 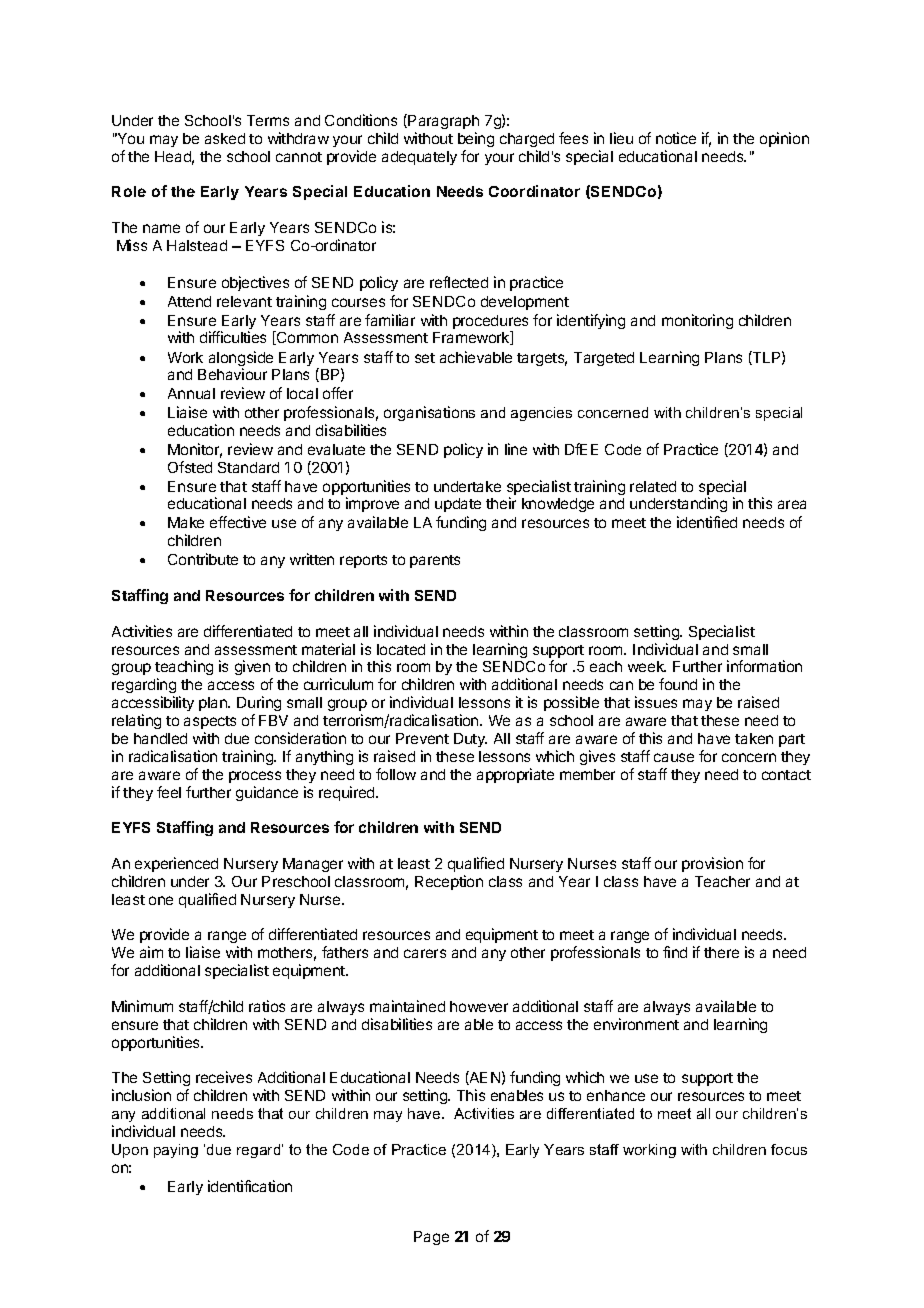 What do you see at coordinates (476, 139) in the screenshot?
I see `being` at bounding box center [476, 139].
